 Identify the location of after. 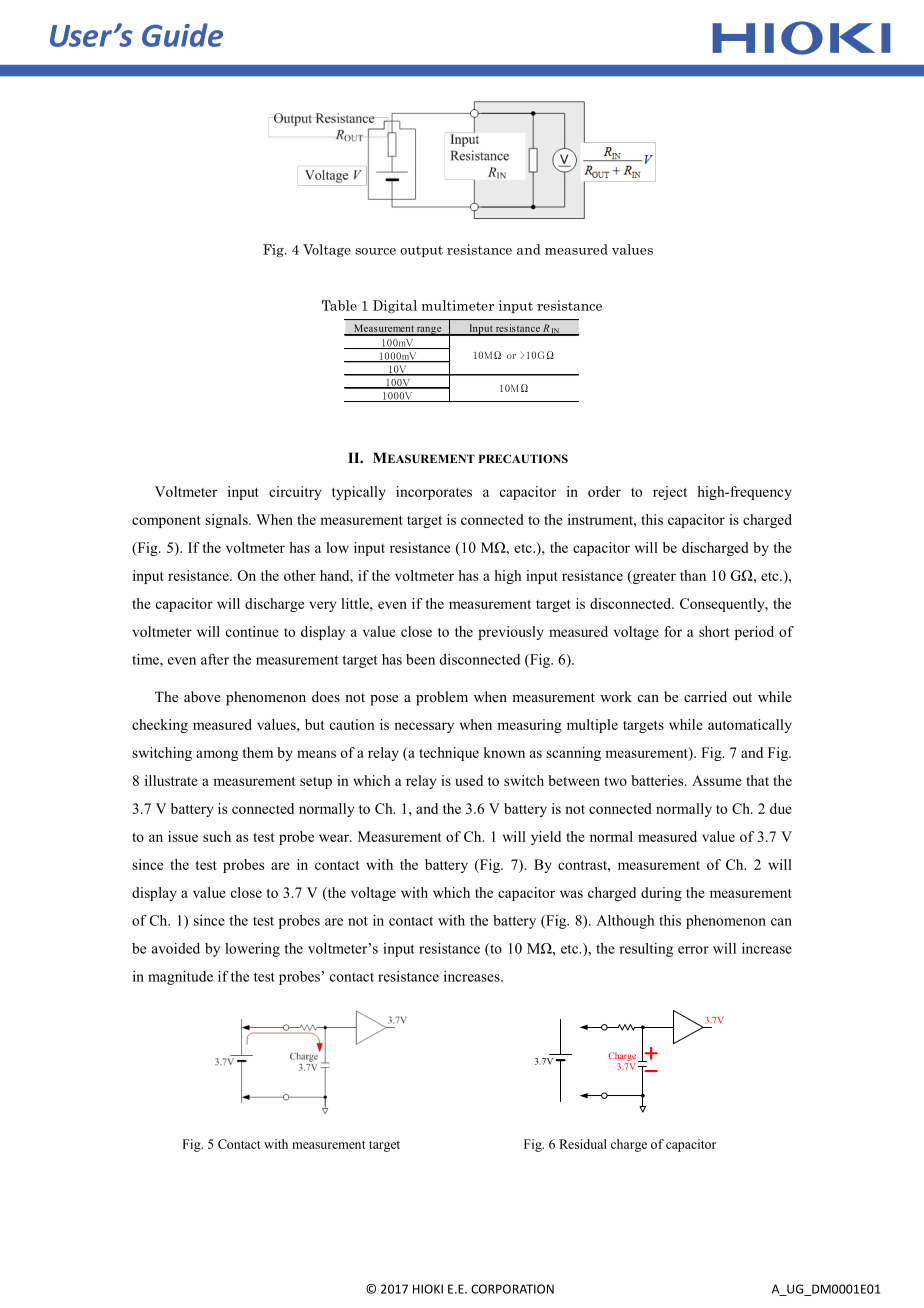
(215, 659).
